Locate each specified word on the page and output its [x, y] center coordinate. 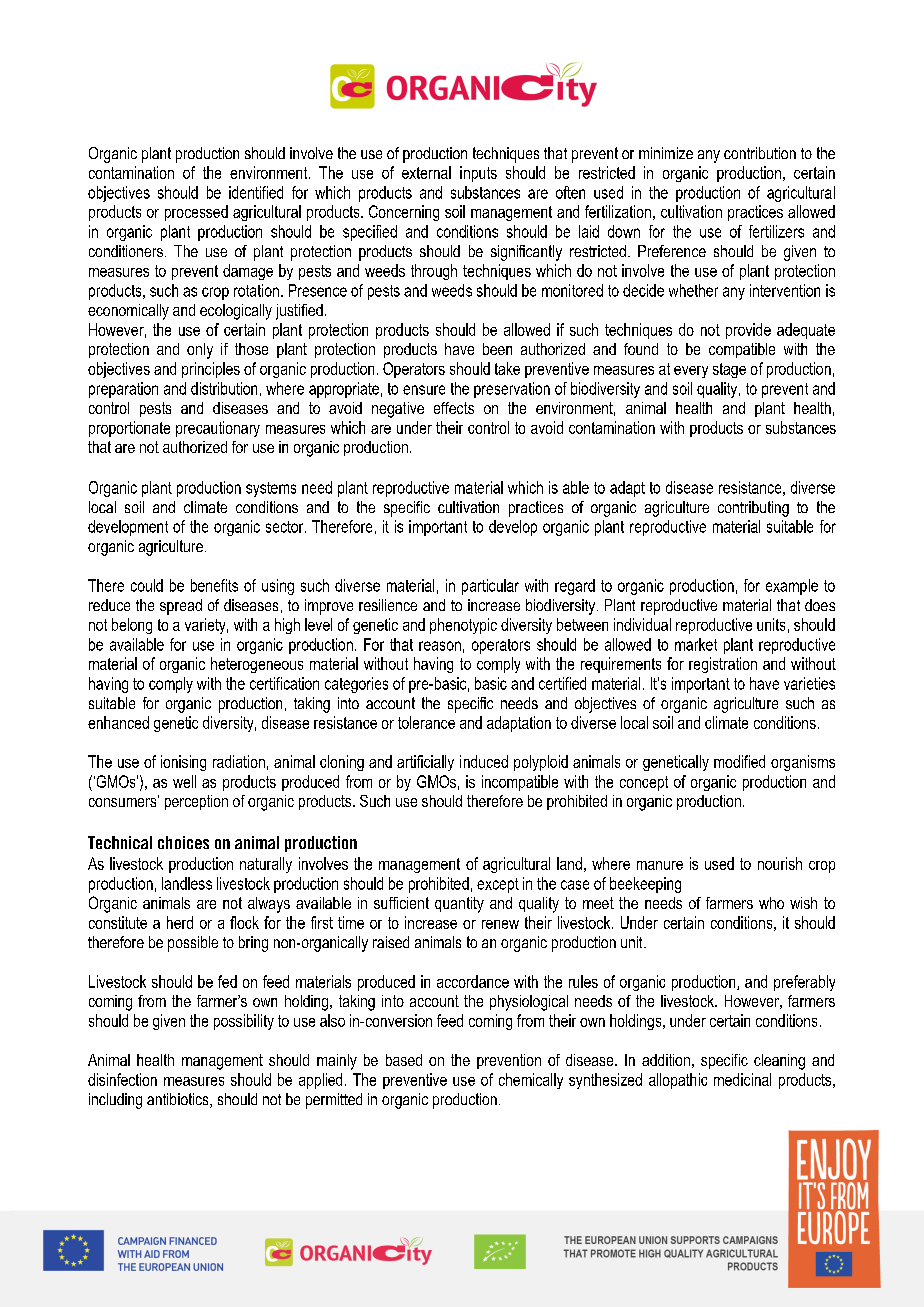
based [404, 1060]
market [696, 644]
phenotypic [463, 626]
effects [454, 408]
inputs [478, 174]
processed [196, 213]
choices [183, 842]
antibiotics [179, 1100]
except [498, 885]
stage [729, 370]
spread [181, 607]
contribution [760, 153]
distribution [224, 388]
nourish [780, 863]
